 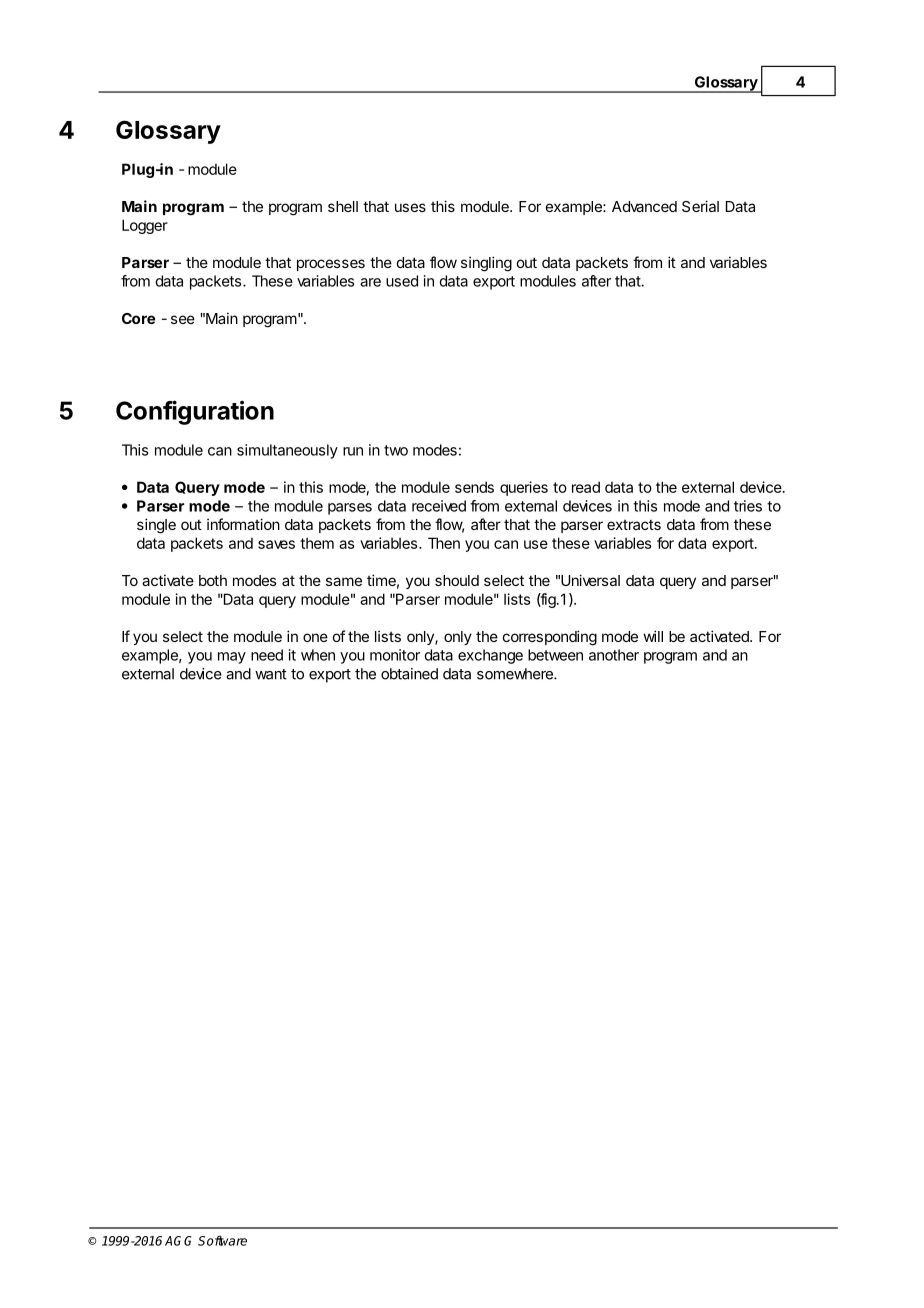 I want to click on both, so click(x=213, y=580).
